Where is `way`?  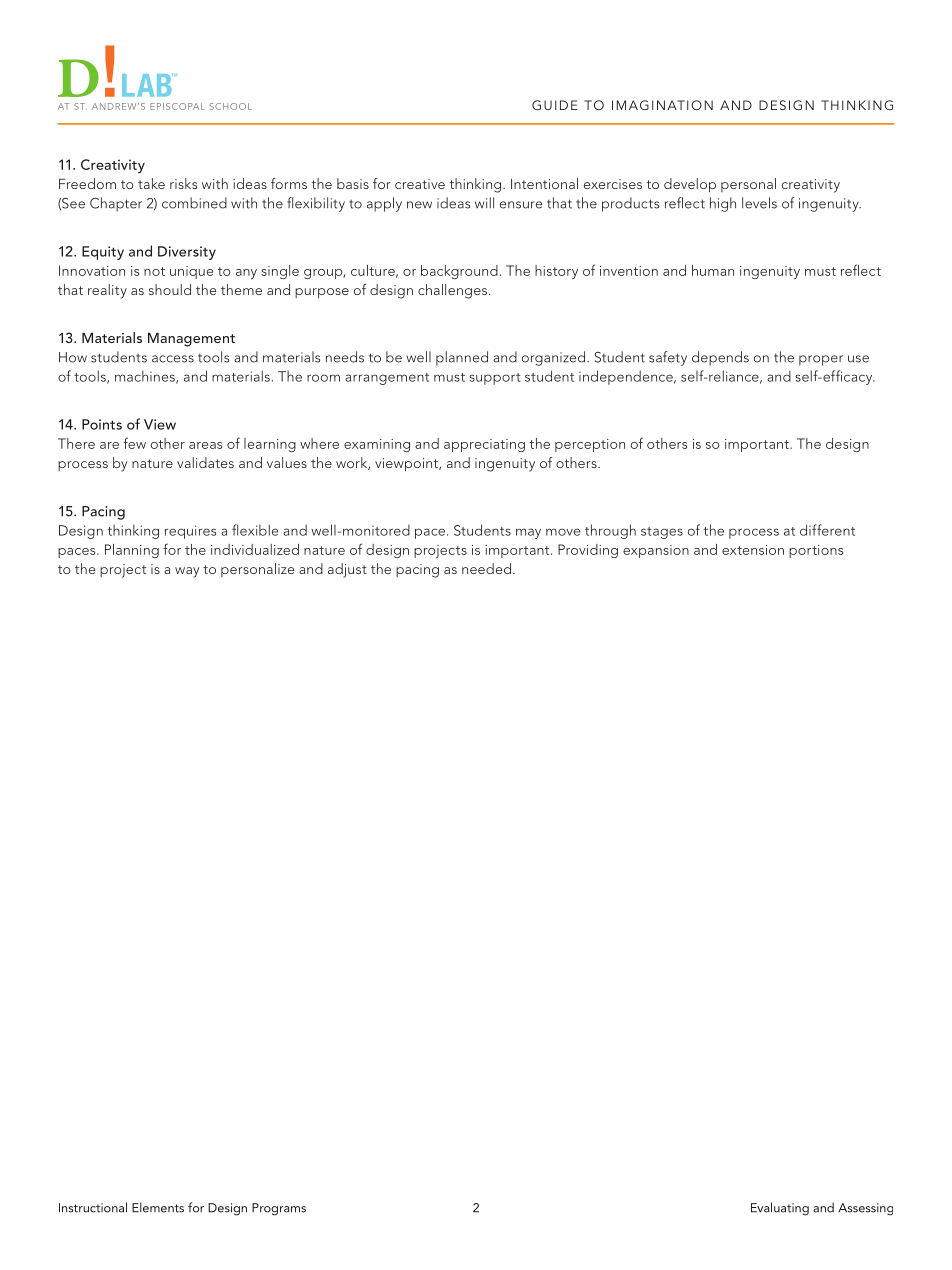 way is located at coordinates (187, 572).
